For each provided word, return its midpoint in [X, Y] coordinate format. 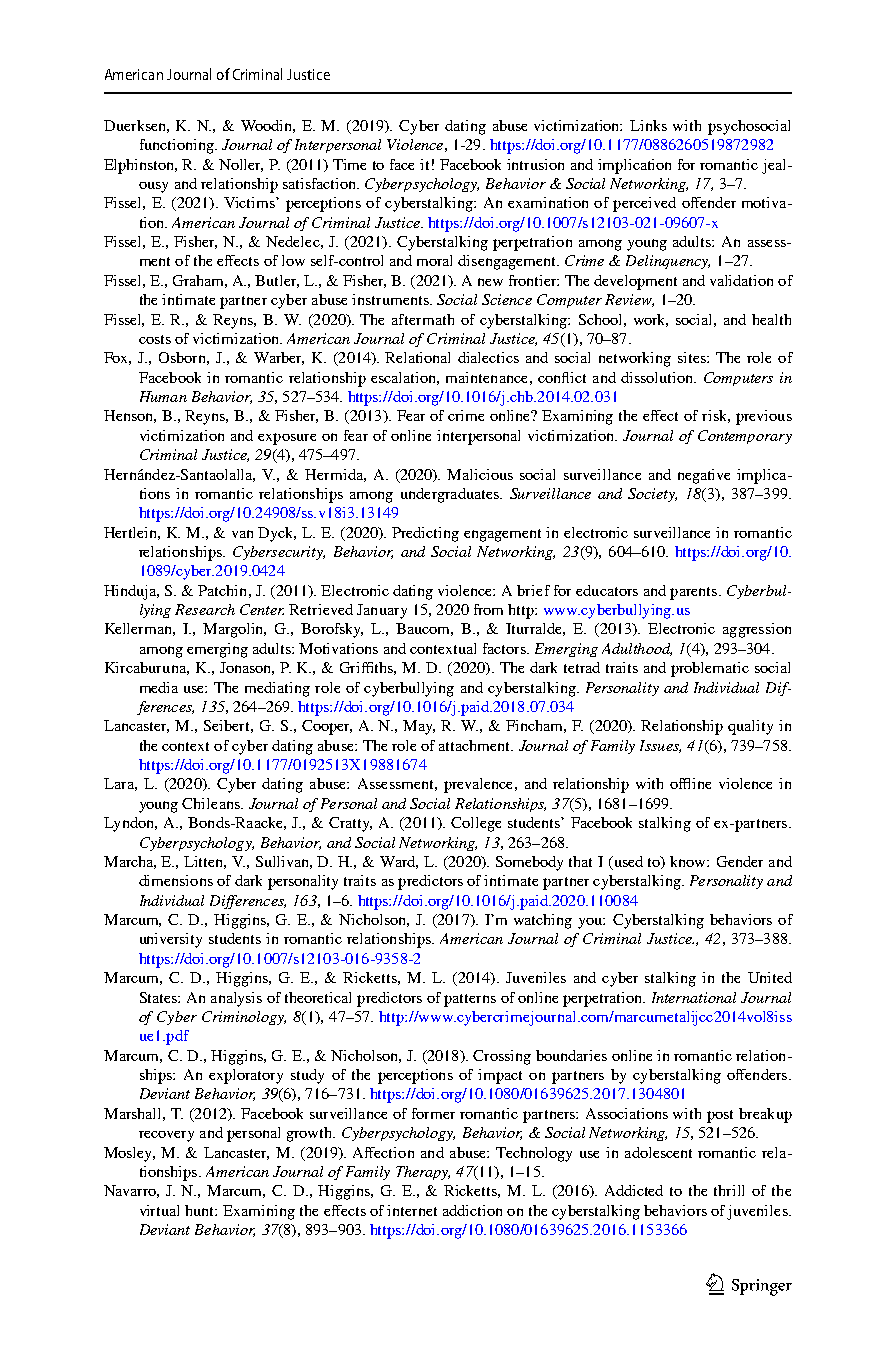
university [171, 940]
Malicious [480, 474]
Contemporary [745, 437]
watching [543, 921]
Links [648, 125]
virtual [159, 1210]
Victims [250, 202]
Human [163, 396]
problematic [710, 669]
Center [262, 609]
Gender [740, 861]
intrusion [535, 164]
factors [505, 648]
